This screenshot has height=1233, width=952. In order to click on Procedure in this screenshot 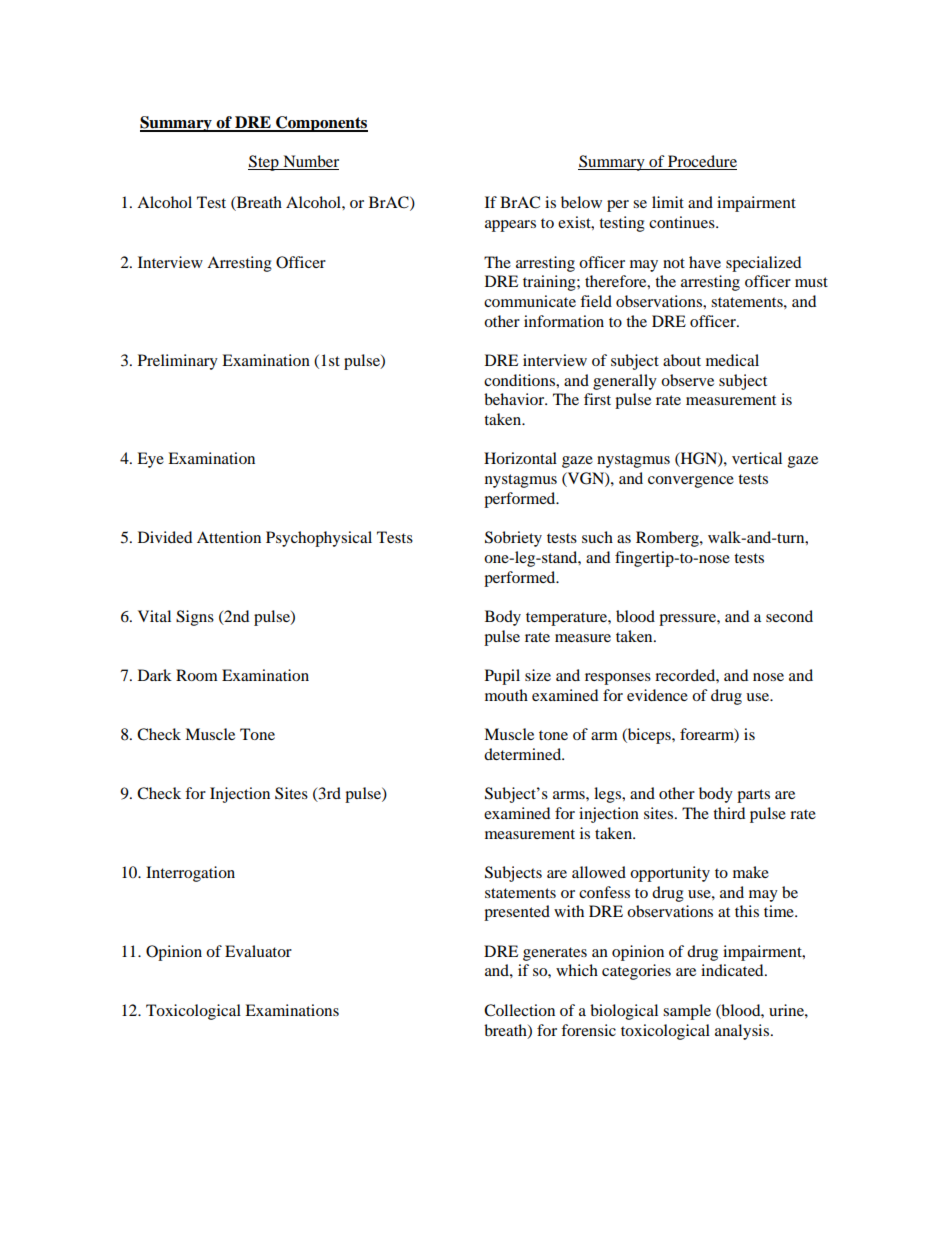, I will do `click(701, 162)`.
